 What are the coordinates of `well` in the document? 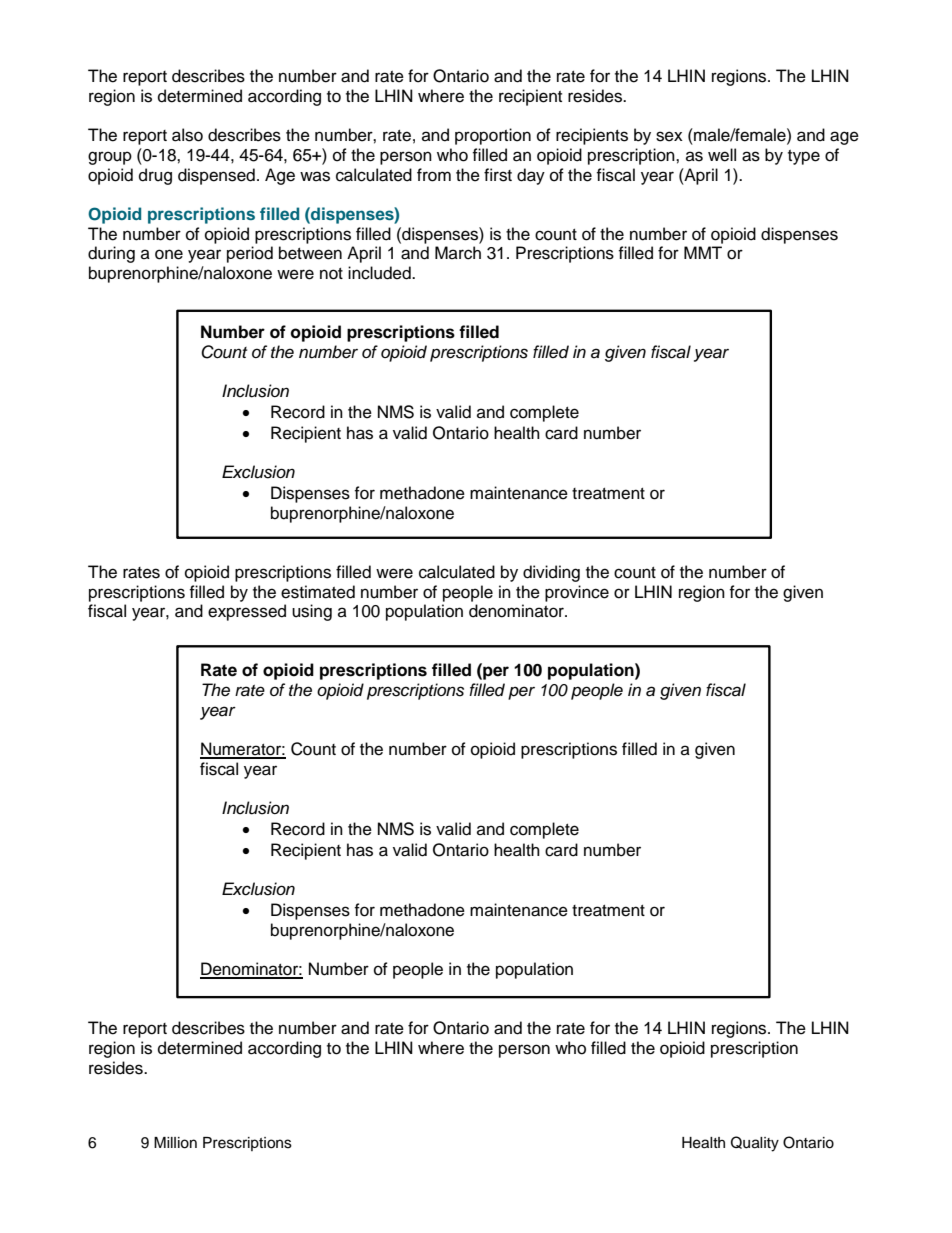 It's located at (722, 155).
